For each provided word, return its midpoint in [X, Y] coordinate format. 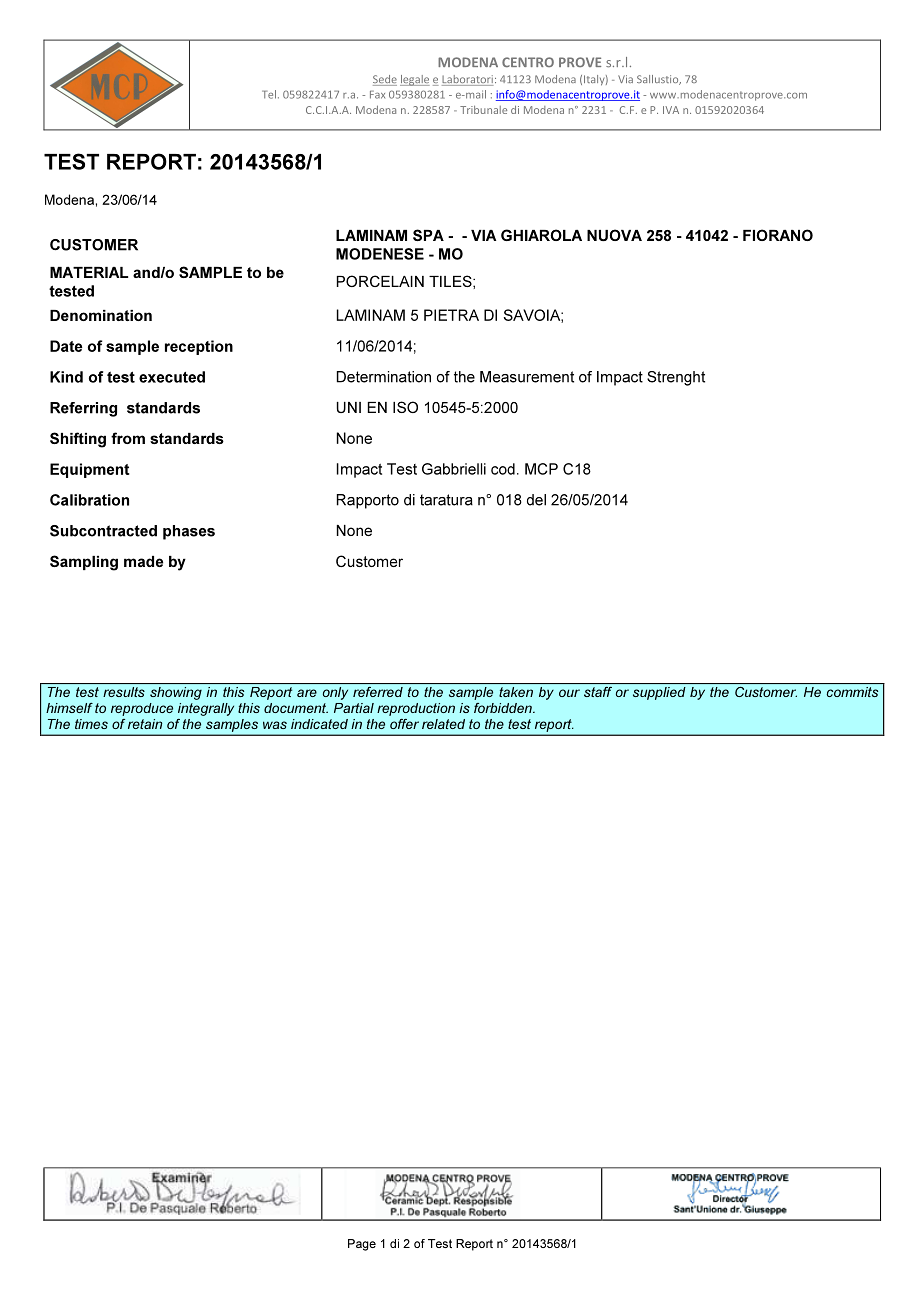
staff [598, 692]
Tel [269, 94]
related [443, 724]
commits [852, 692]
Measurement [527, 377]
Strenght [676, 378]
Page [362, 1245]
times [91, 724]
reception [199, 347]
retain [145, 724]
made [143, 561]
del [536, 500]
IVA [671, 110]
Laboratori [467, 80]
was [275, 725]
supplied [659, 693]
